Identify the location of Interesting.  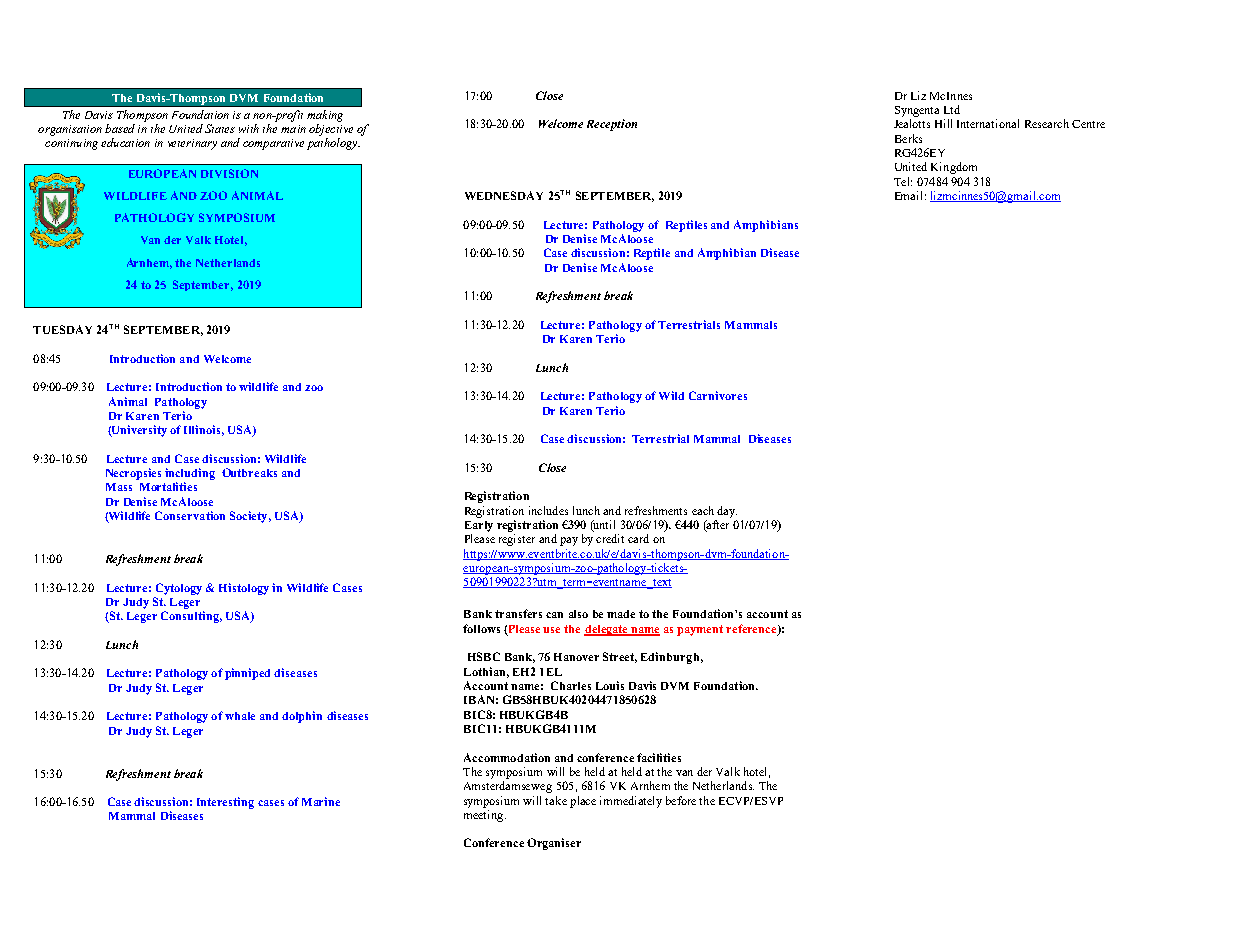
(225, 803).
